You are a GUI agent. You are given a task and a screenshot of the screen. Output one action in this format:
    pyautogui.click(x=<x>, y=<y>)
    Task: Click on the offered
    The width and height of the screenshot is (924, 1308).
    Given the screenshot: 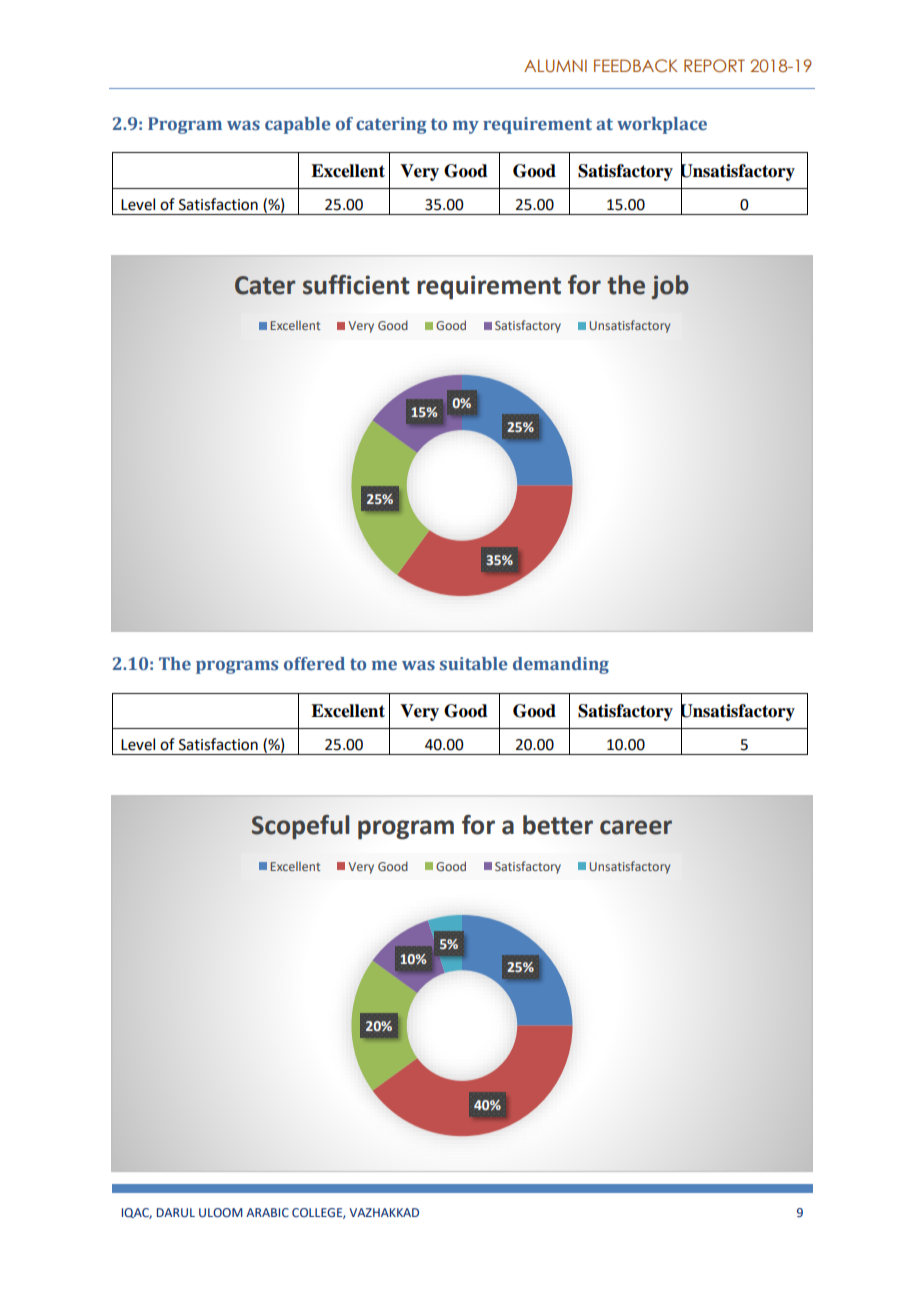 What is the action you would take?
    pyautogui.click(x=314, y=664)
